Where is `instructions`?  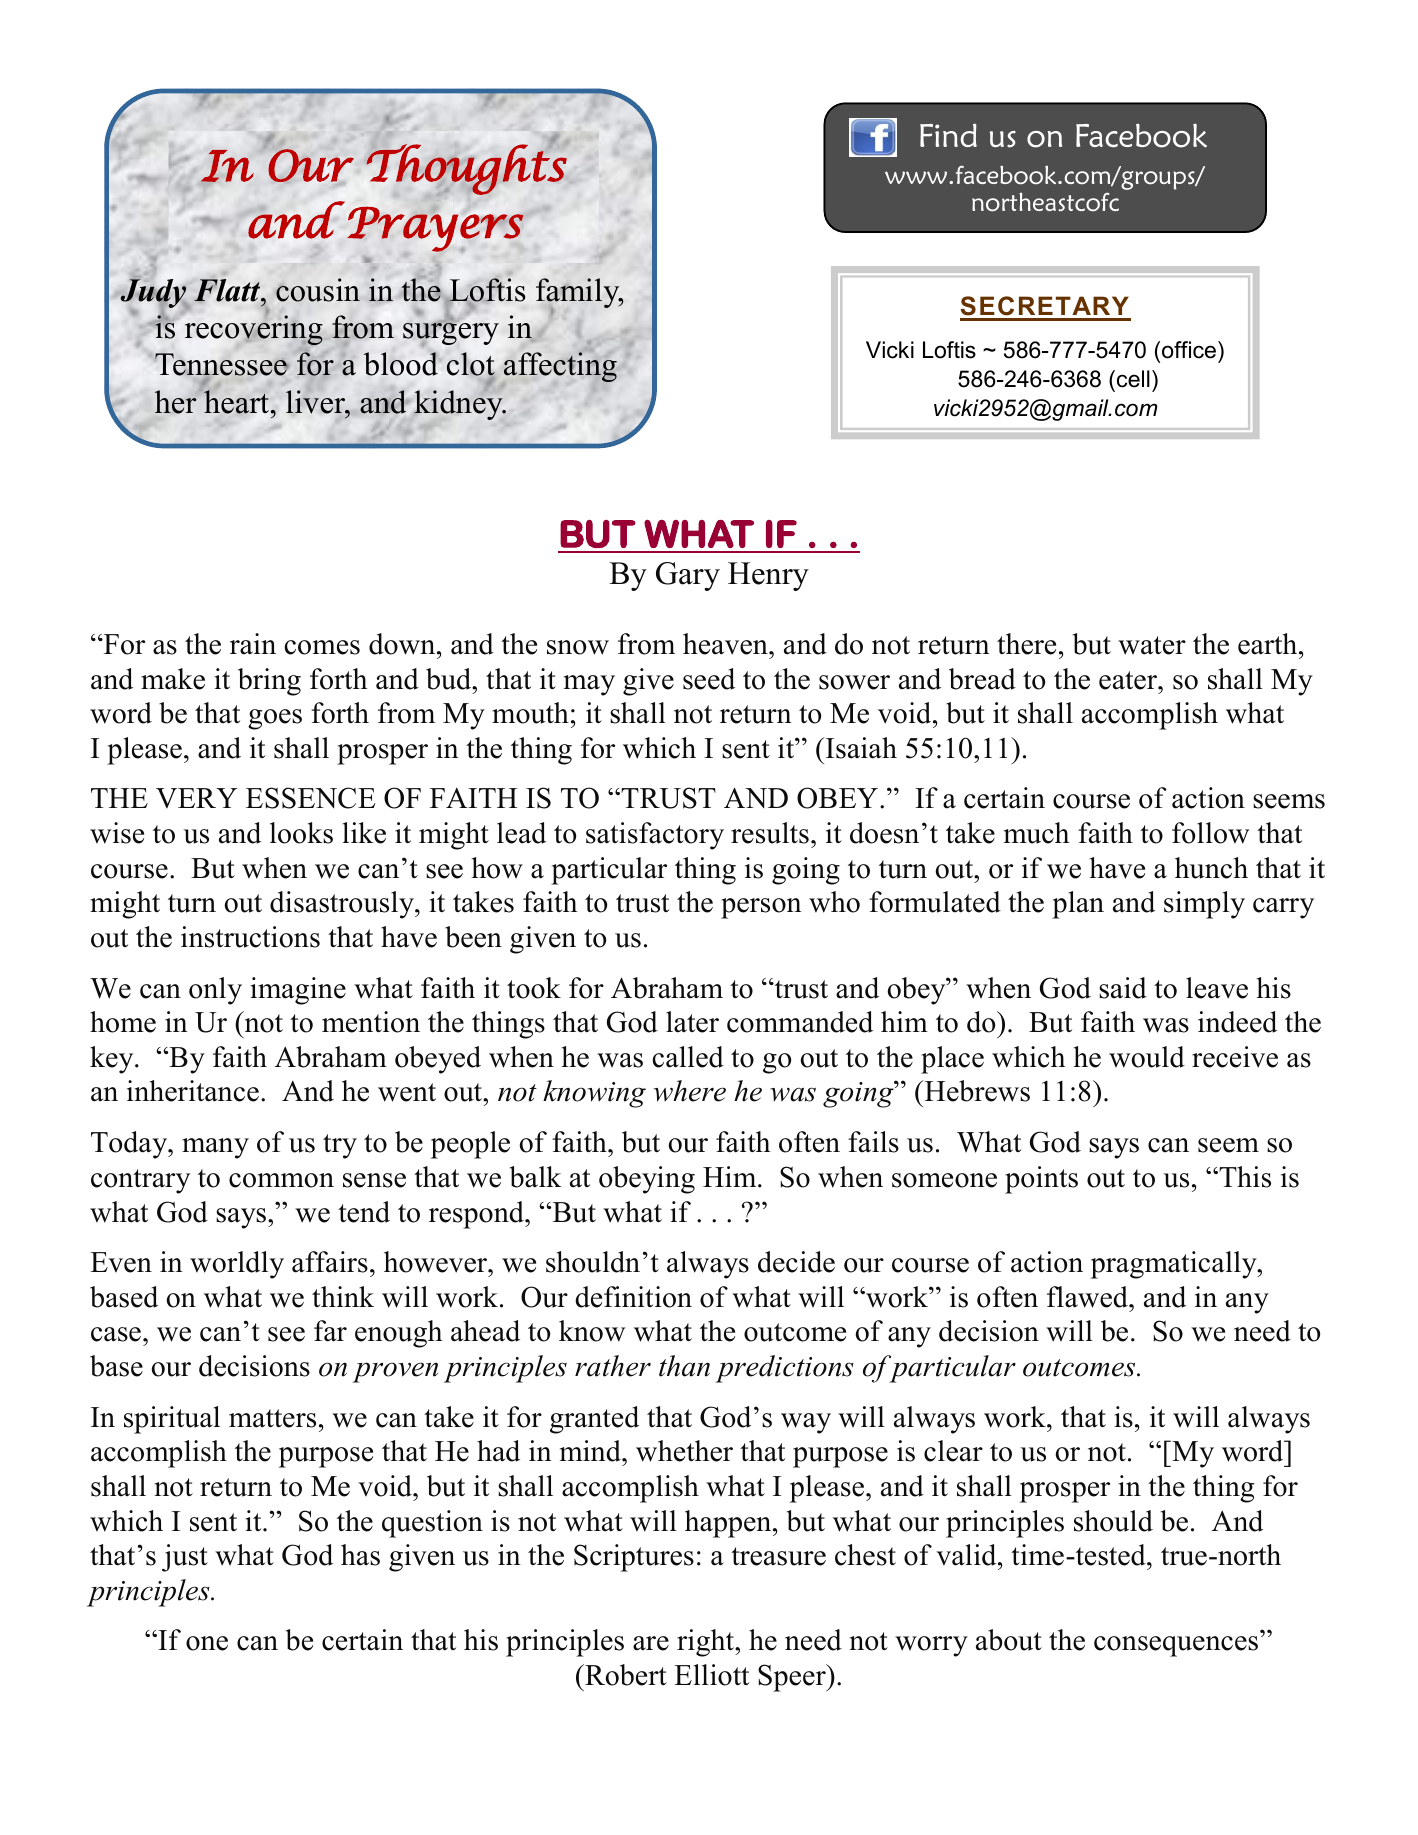
instructions is located at coordinates (250, 937).
